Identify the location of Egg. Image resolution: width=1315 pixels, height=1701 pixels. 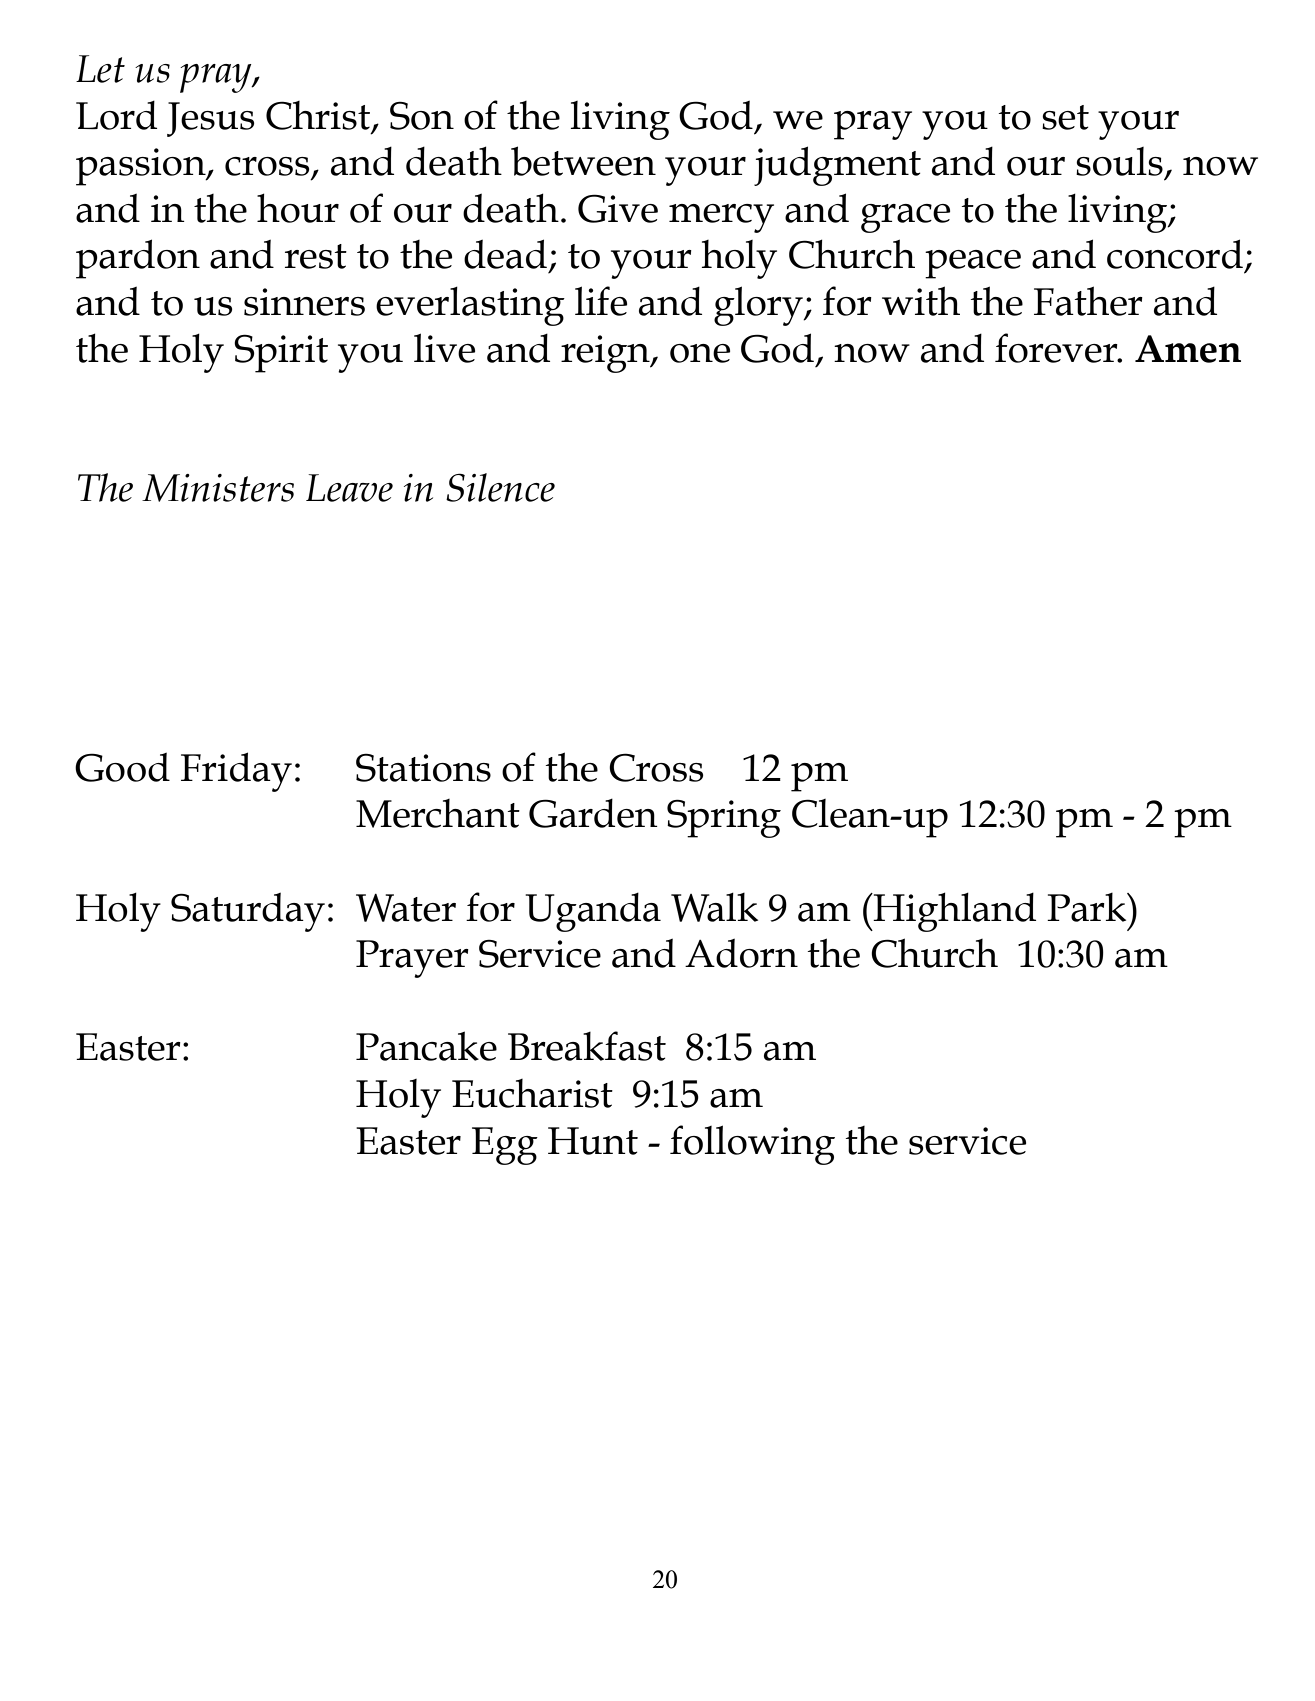
(505, 1146).
